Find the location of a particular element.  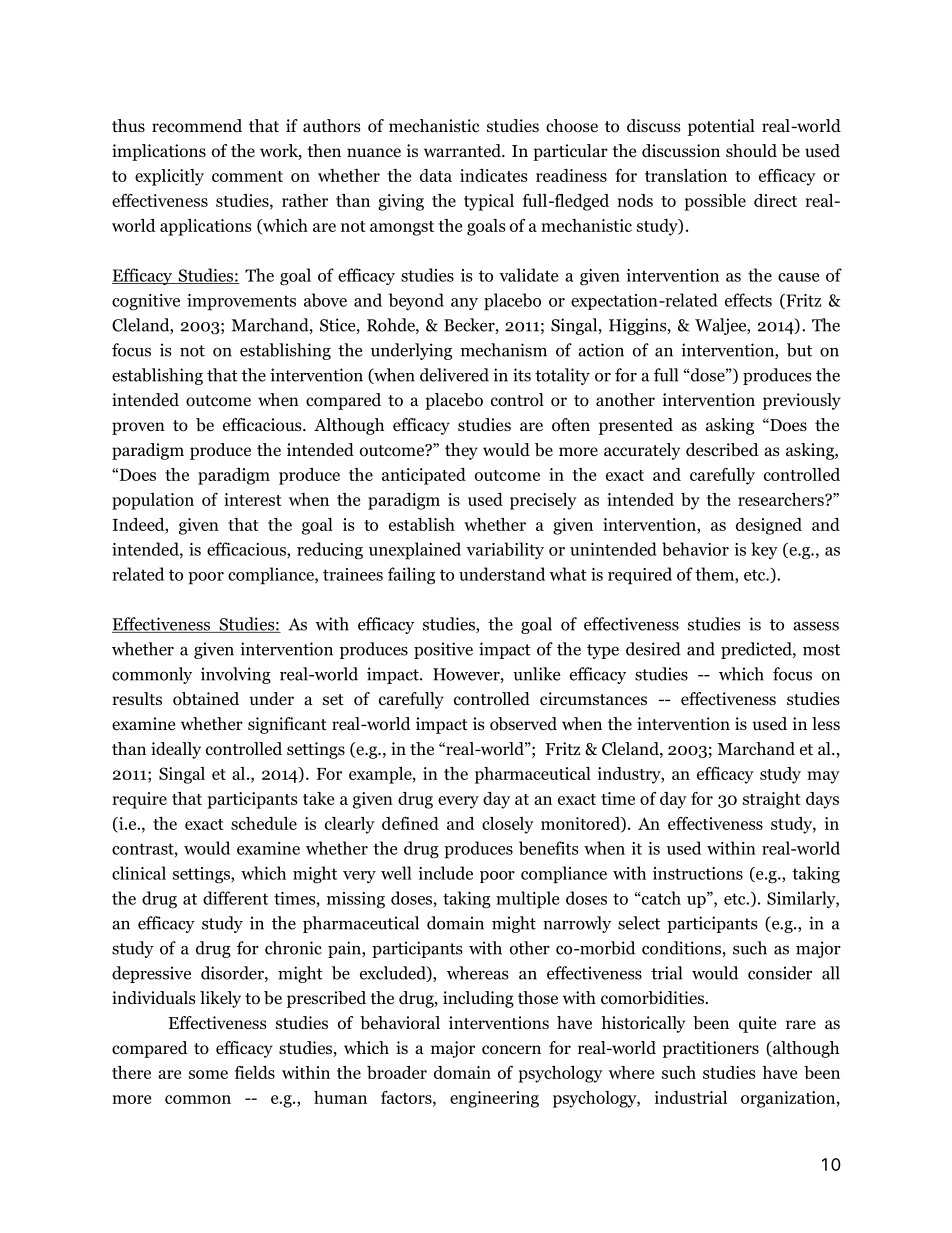

concern is located at coordinates (511, 1050).
